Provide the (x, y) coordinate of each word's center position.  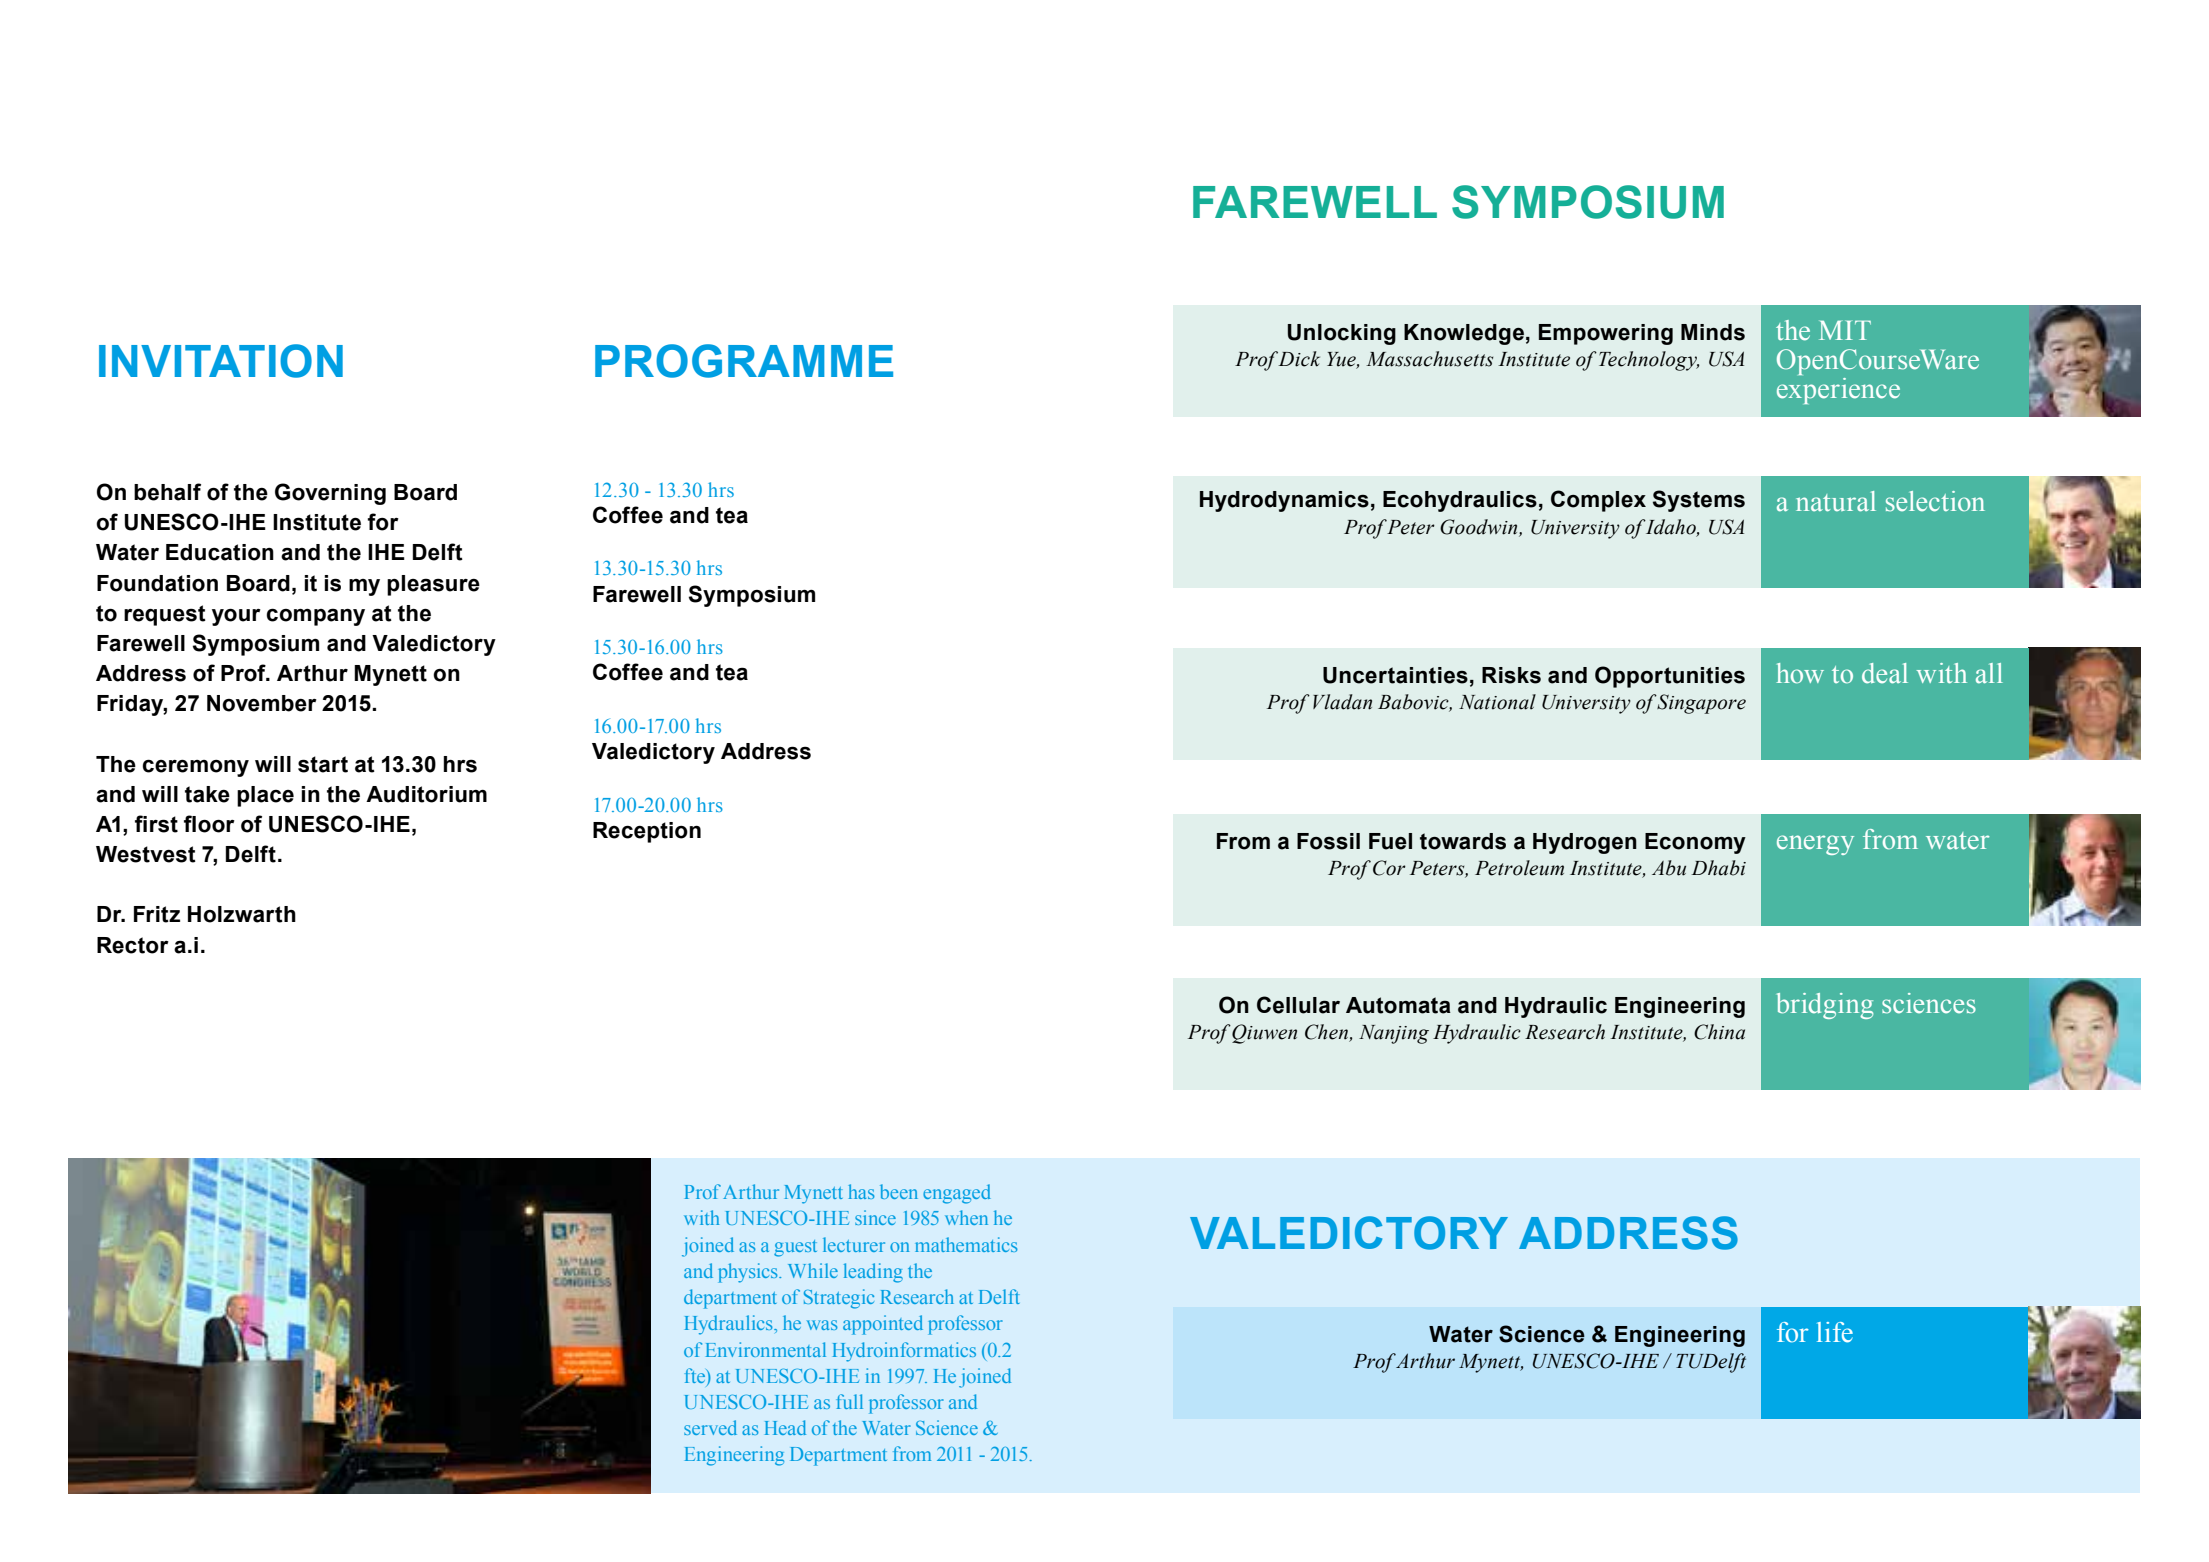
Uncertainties (1395, 675)
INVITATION (221, 361)
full (849, 1401)
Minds (1713, 332)
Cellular (1298, 1005)
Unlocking (1342, 334)
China (1719, 1032)
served (710, 1427)
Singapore (1701, 704)
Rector (133, 945)
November (262, 703)
